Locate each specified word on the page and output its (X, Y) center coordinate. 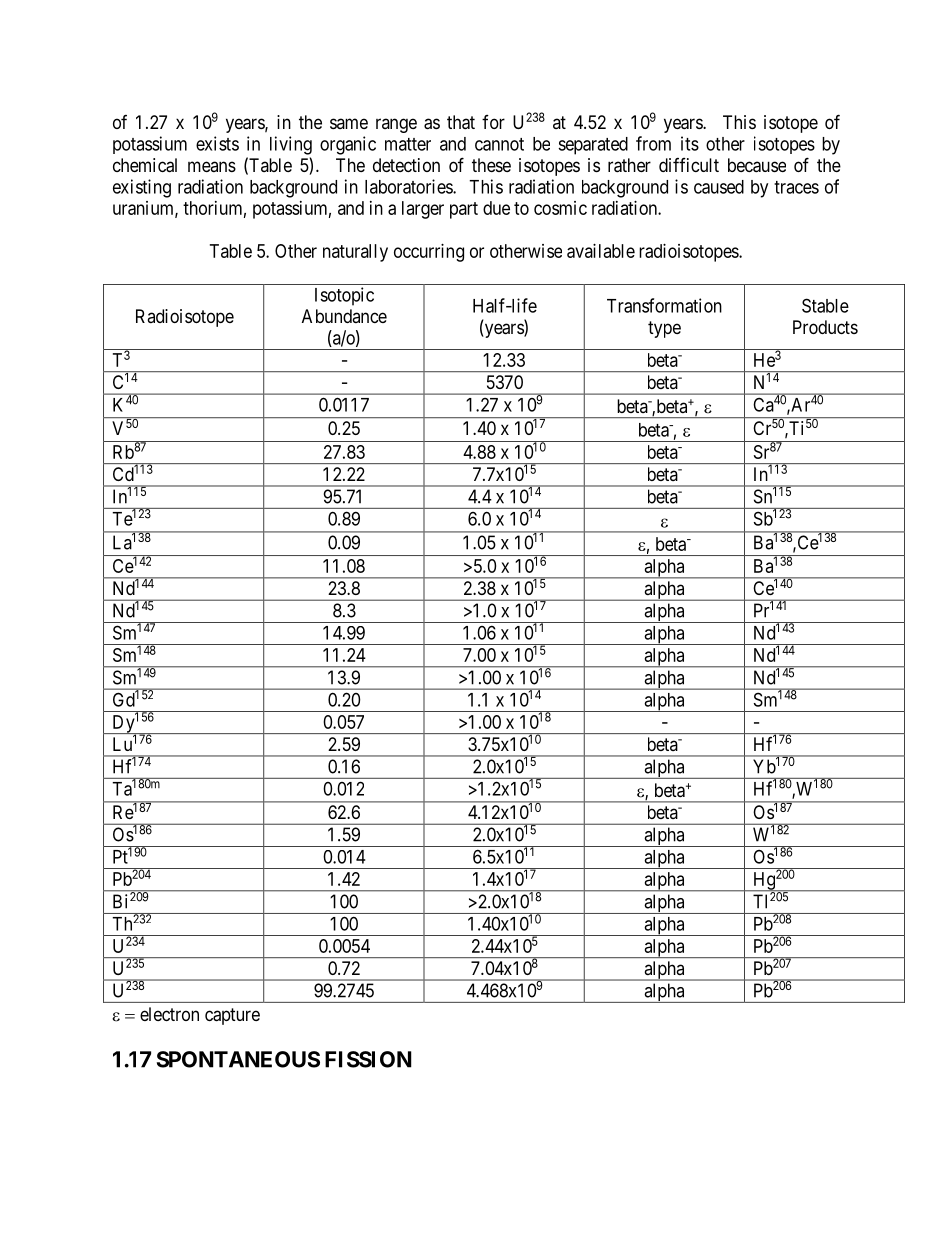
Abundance (344, 316)
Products (825, 327)
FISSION (368, 1059)
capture (232, 1016)
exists (217, 143)
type (664, 329)
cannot (499, 144)
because (757, 165)
